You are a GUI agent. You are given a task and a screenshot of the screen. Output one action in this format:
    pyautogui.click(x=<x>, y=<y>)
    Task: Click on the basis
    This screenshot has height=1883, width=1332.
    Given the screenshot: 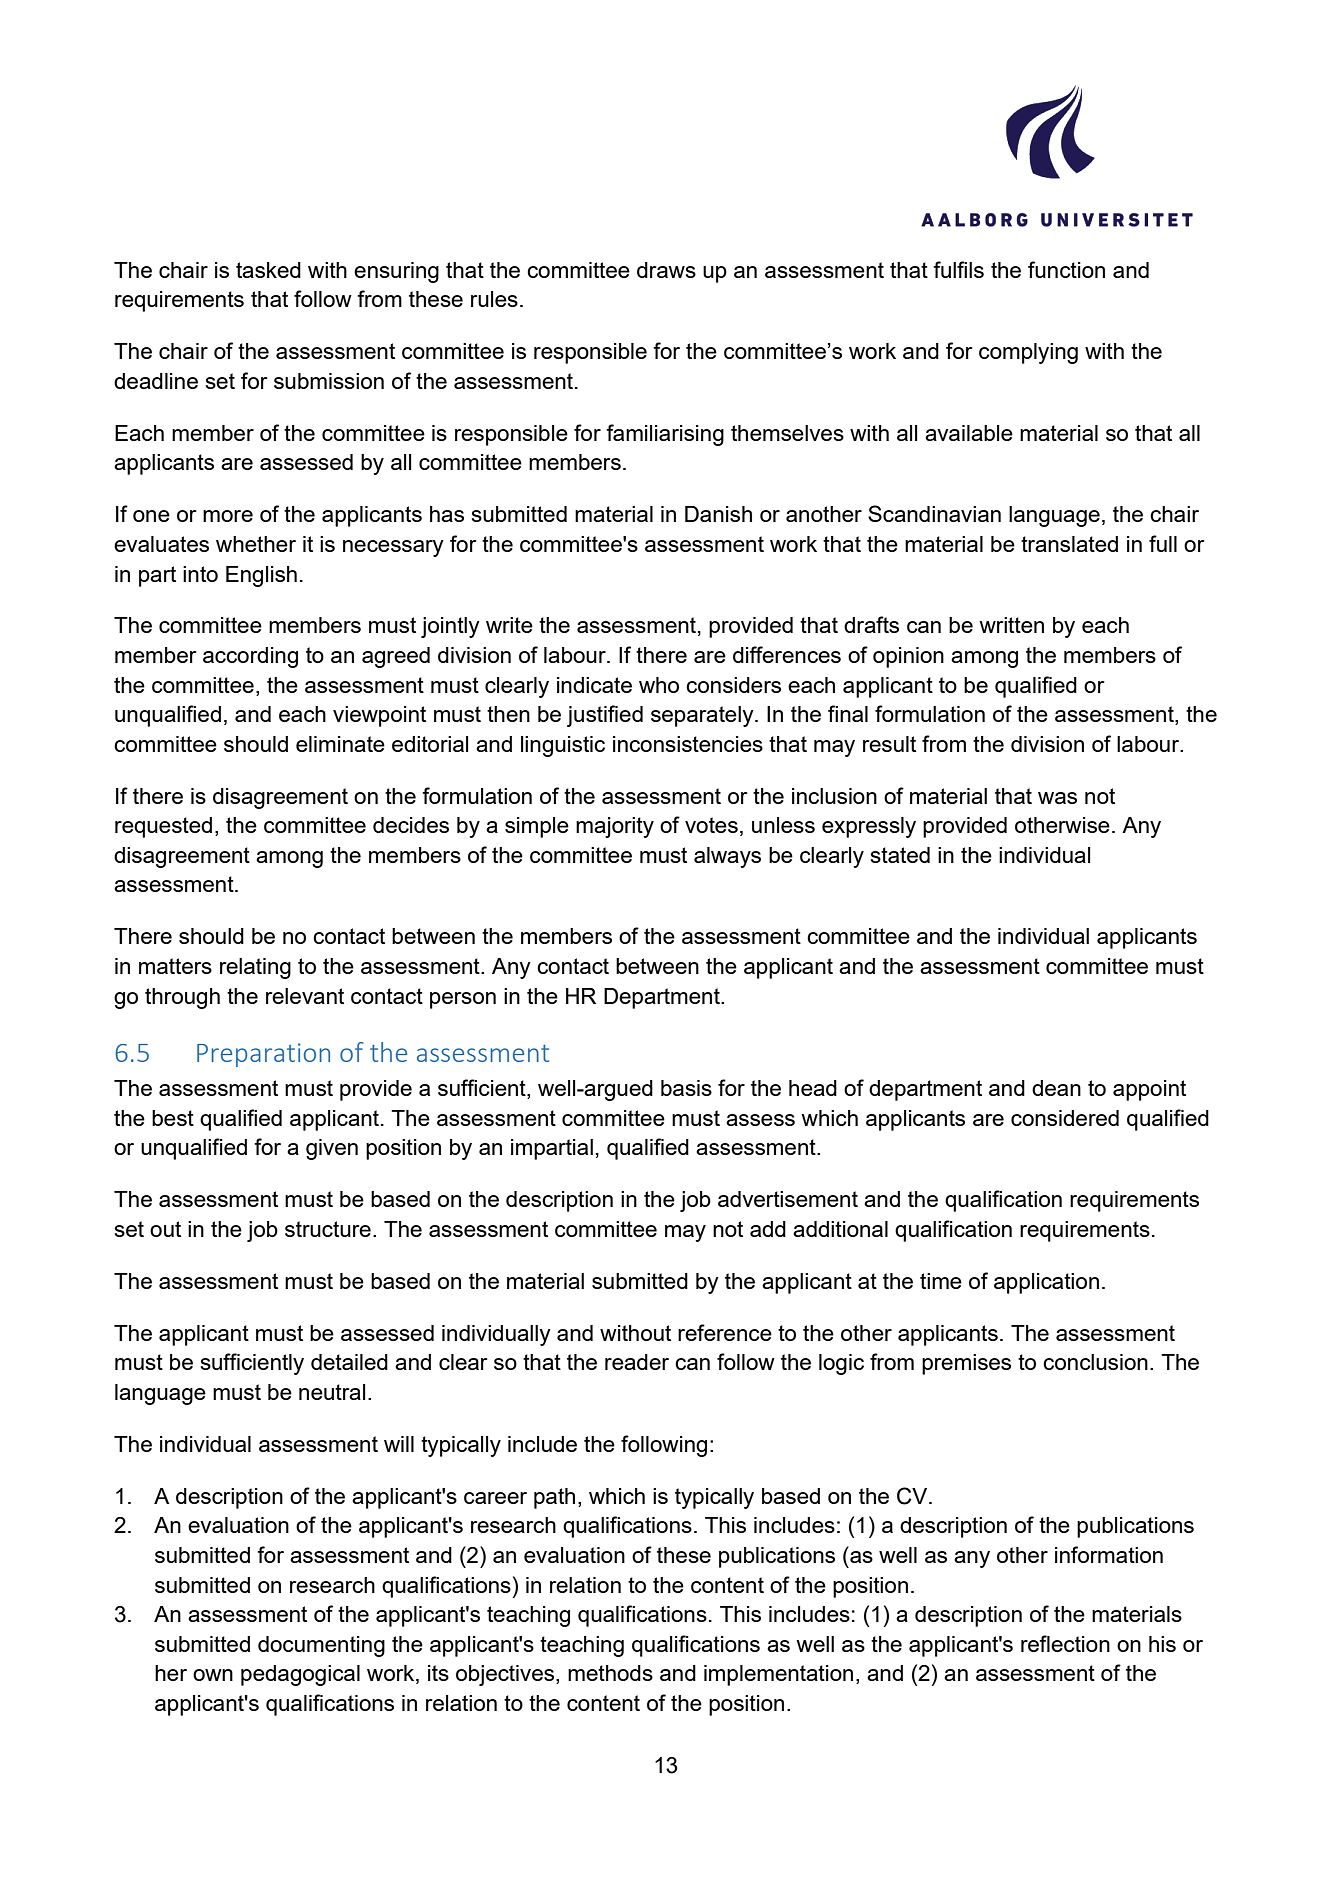 What is the action you would take?
    pyautogui.click(x=686, y=1088)
